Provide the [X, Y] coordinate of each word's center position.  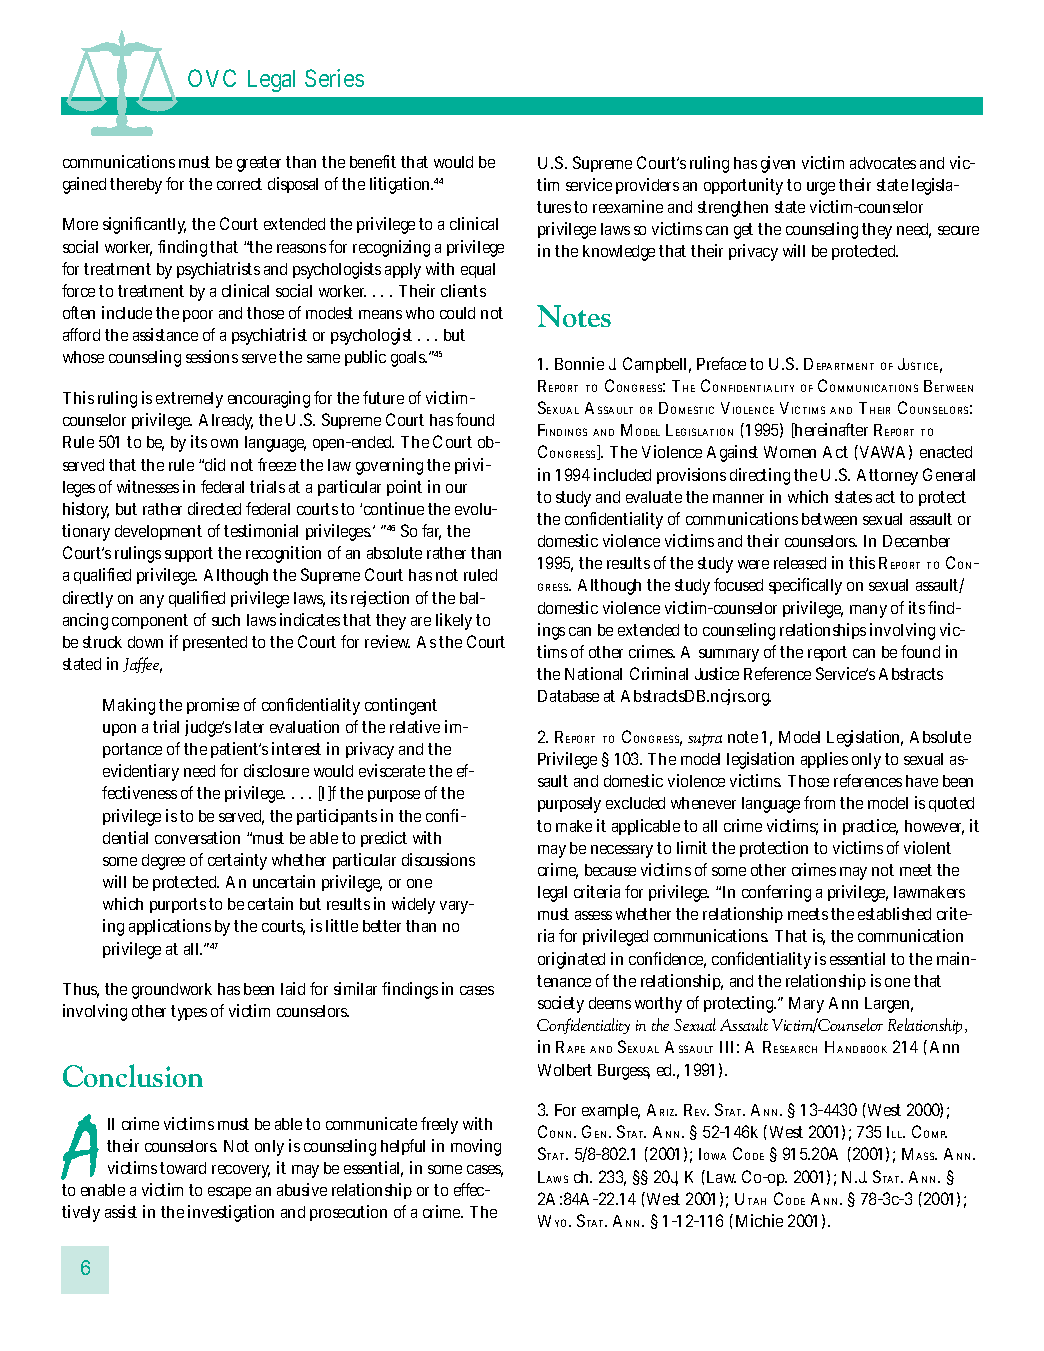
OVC [212, 78]
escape [229, 1193]
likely [454, 621]
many [868, 611]
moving [476, 1147]
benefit [373, 161]
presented [215, 643]
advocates [883, 163]
